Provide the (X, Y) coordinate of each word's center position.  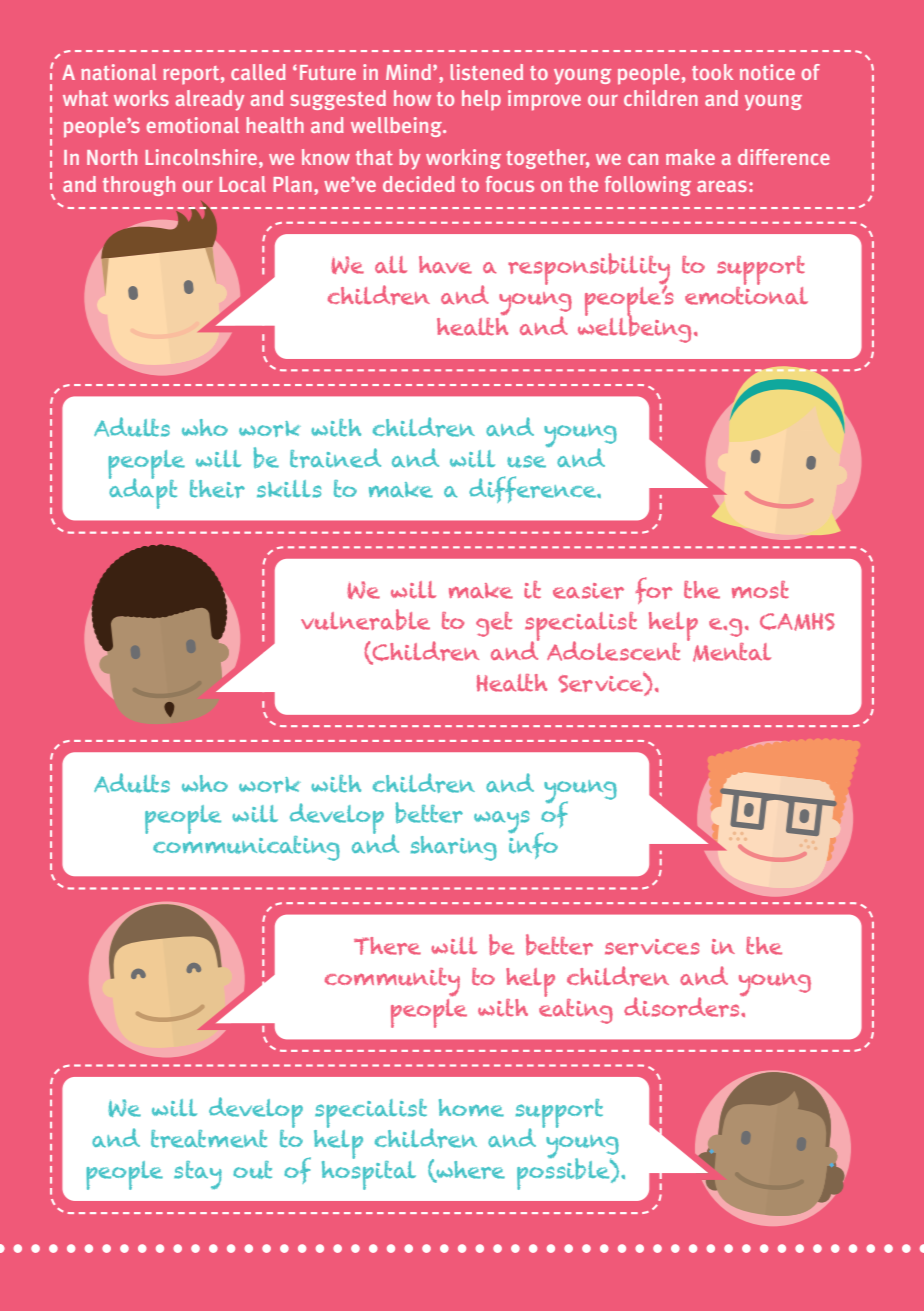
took (712, 72)
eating (576, 1009)
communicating (246, 847)
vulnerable (365, 620)
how (412, 98)
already (210, 100)
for (654, 590)
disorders (683, 1005)
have (445, 265)
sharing (454, 848)
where (469, 1171)
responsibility (589, 270)
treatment (209, 1139)
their (217, 489)
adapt (143, 492)
